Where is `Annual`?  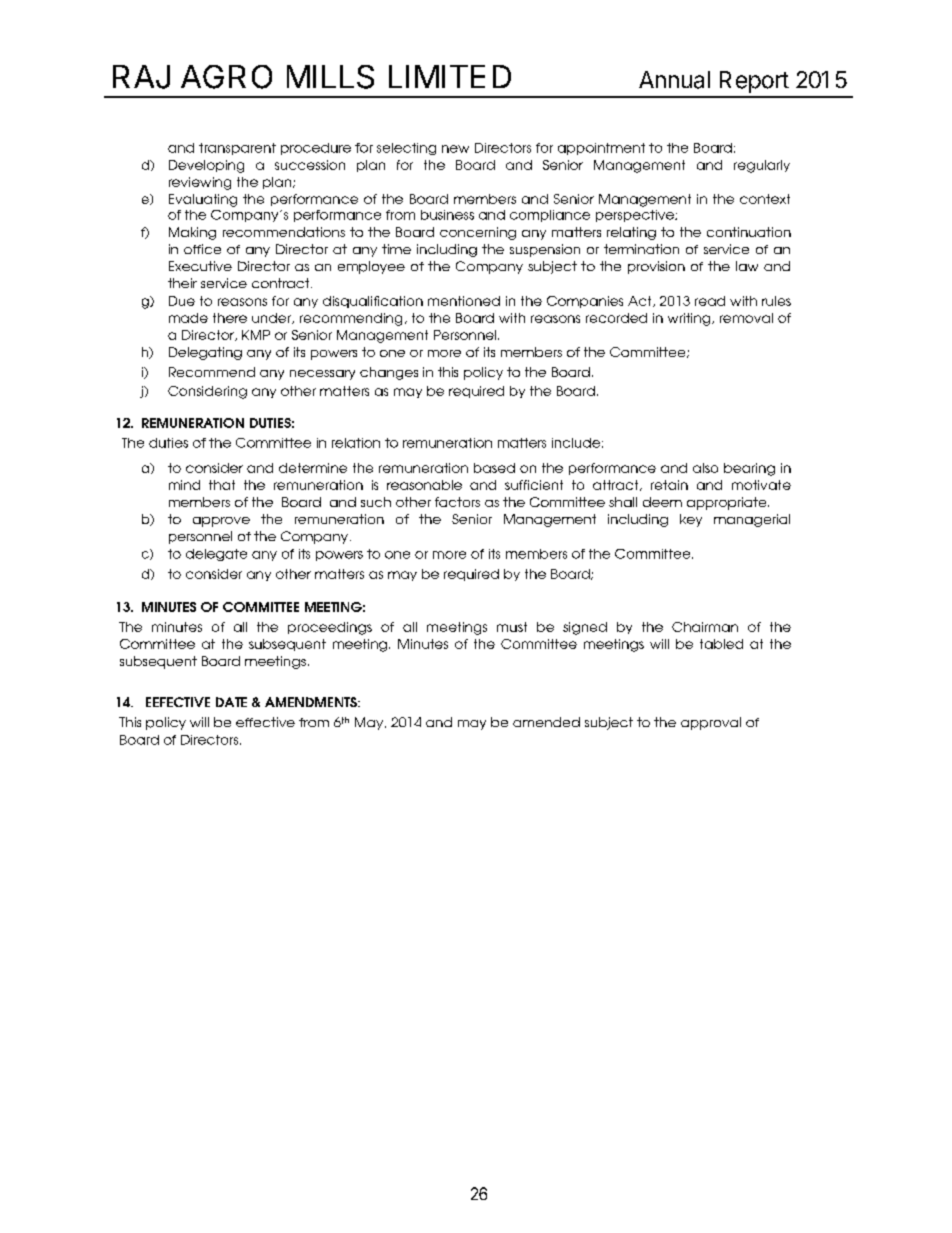
Annual is located at coordinates (674, 80).
